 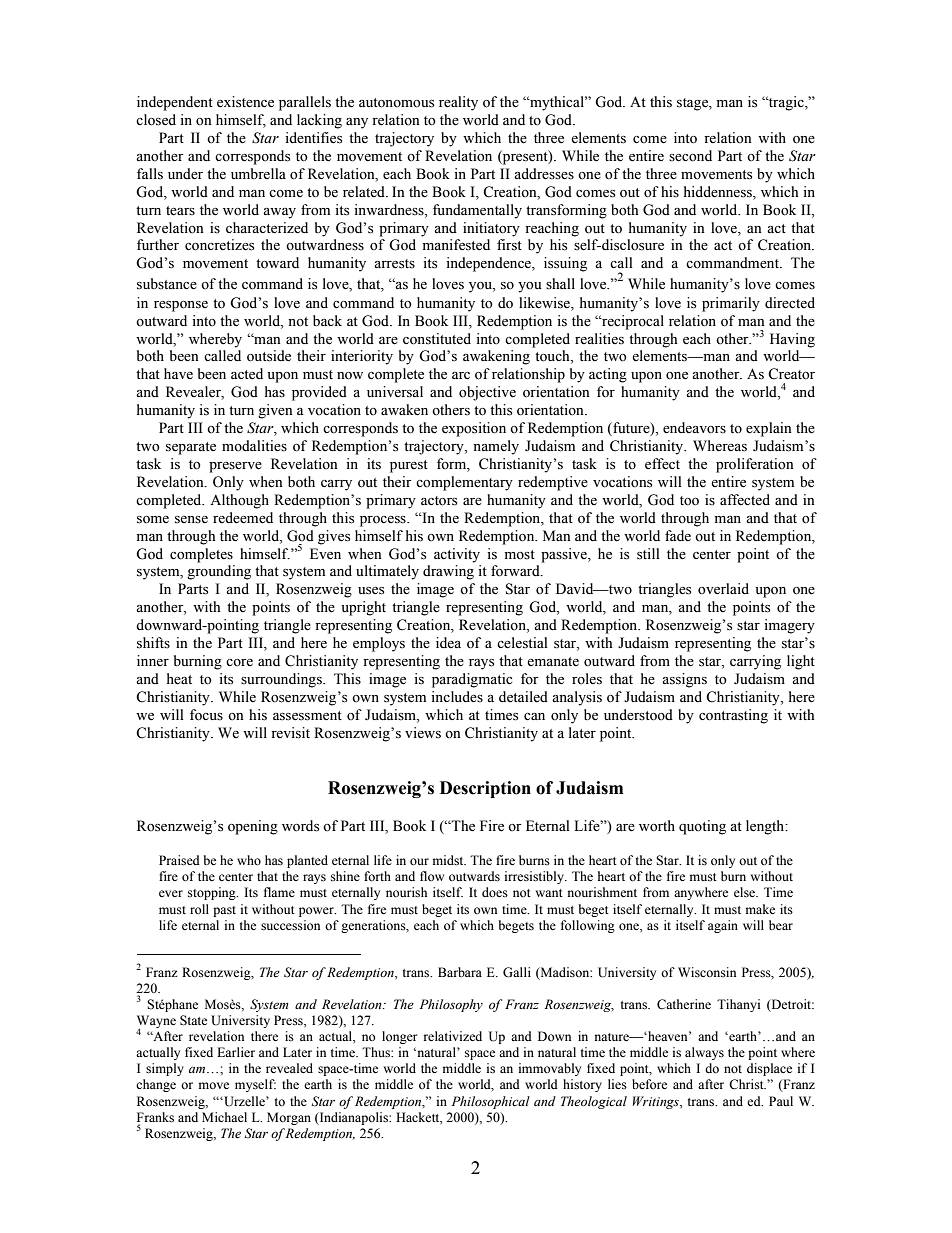 I want to click on endeavors, so click(x=694, y=428).
